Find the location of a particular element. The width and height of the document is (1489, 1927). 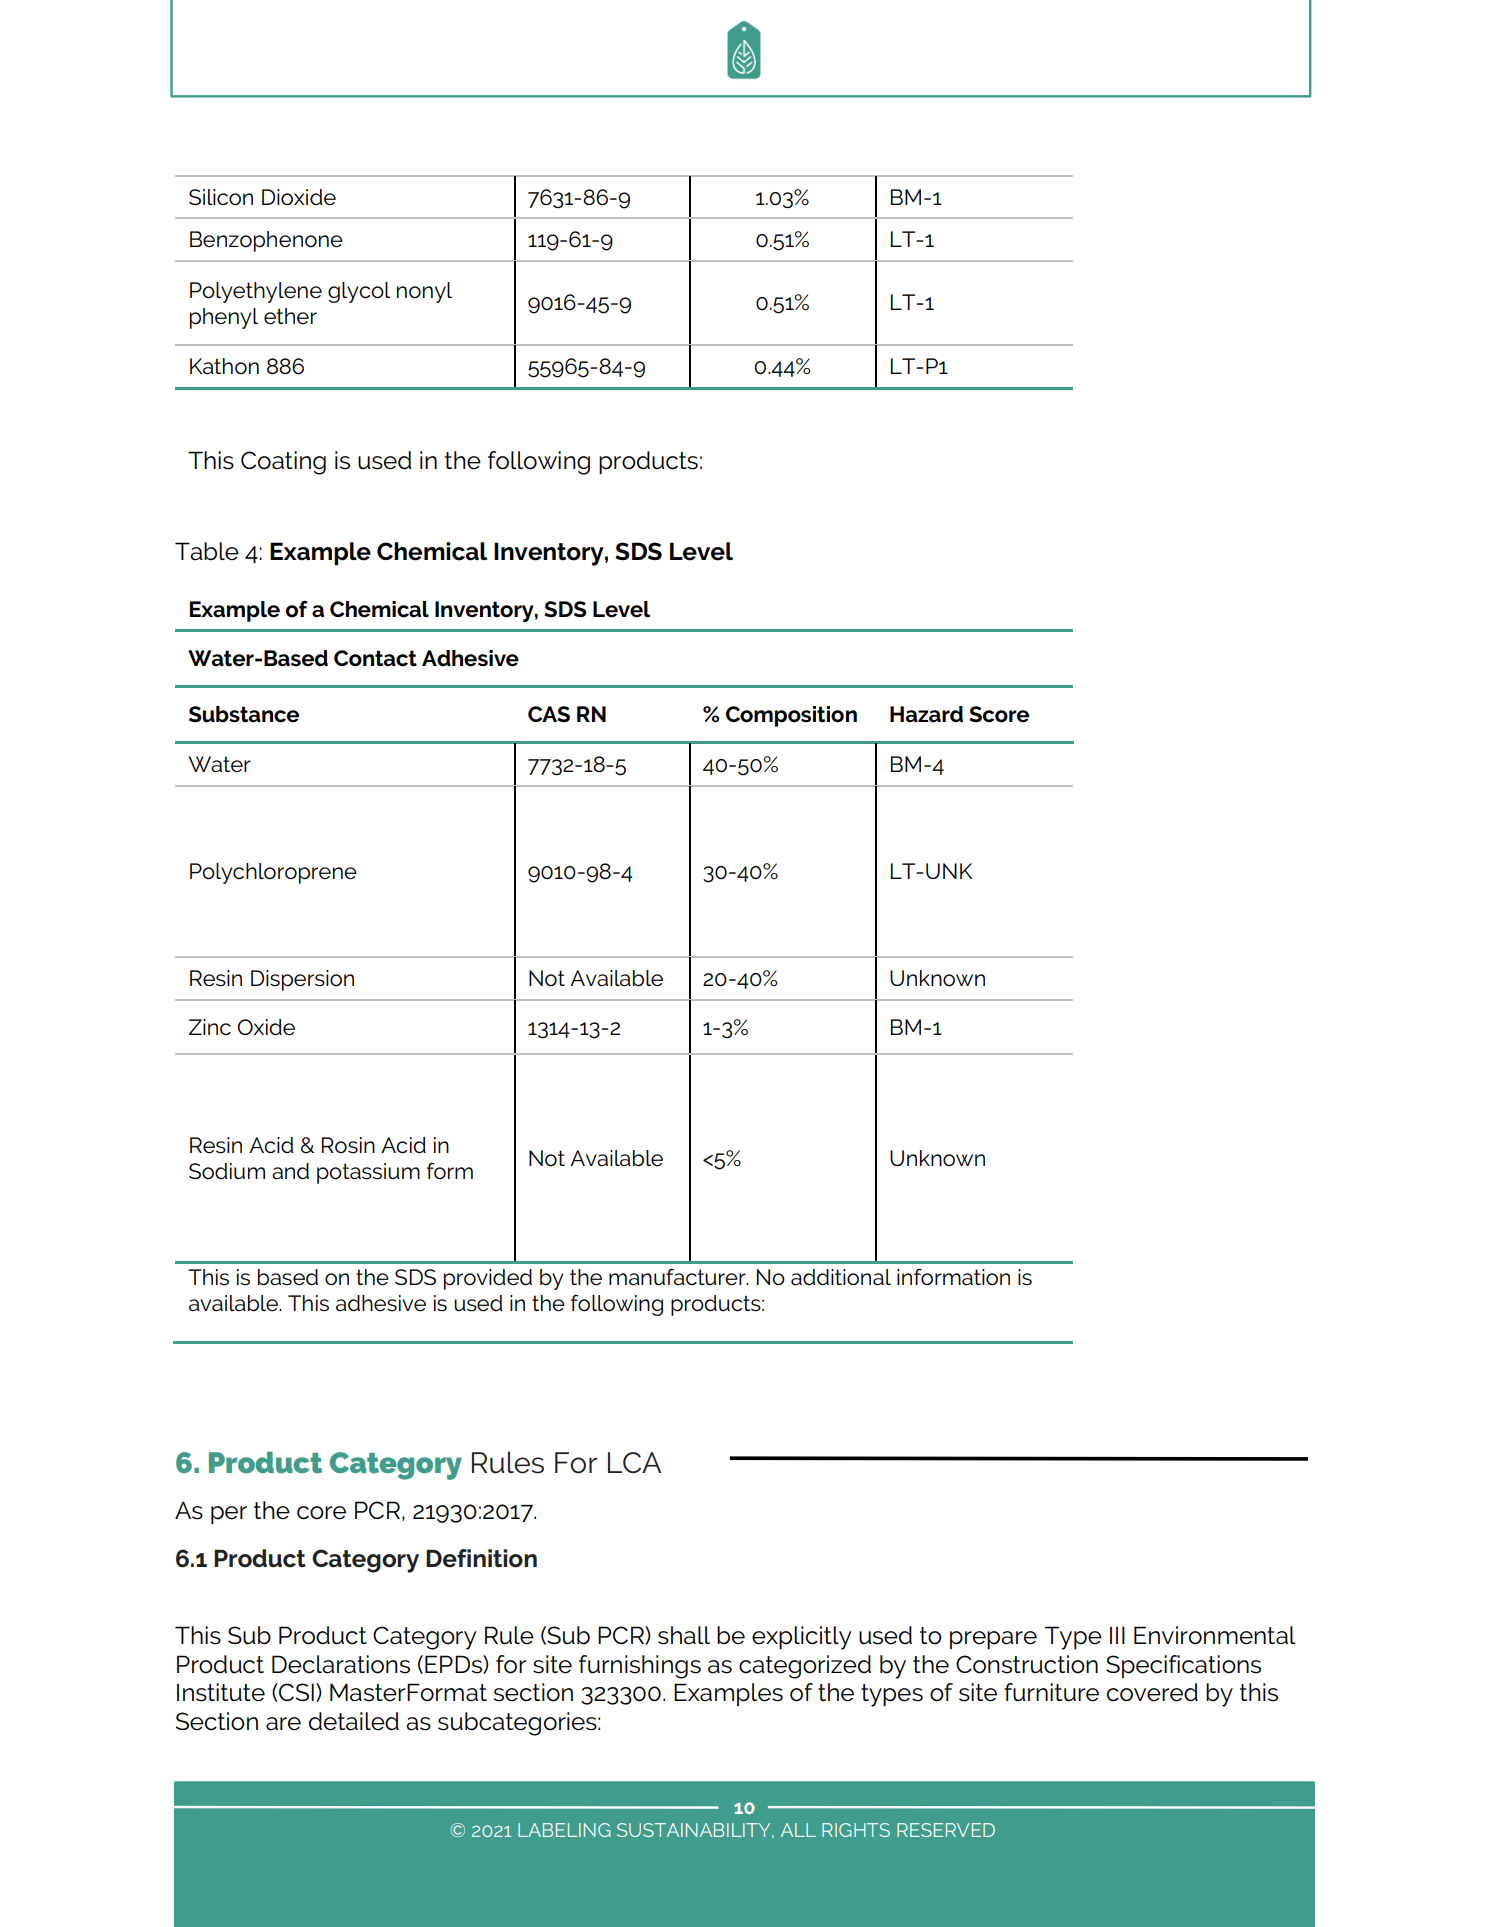

Hazard is located at coordinates (926, 714).
